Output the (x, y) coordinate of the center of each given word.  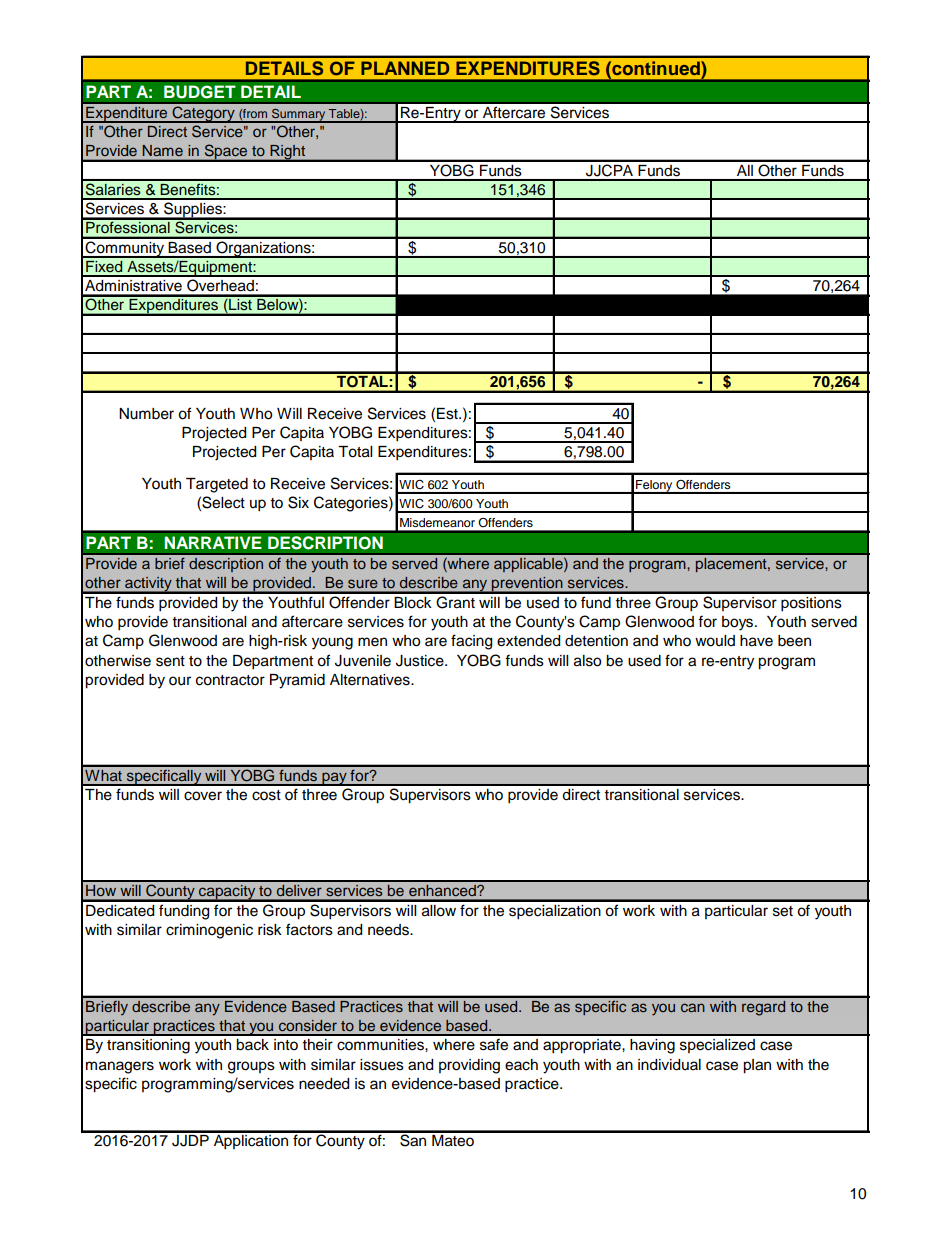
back (252, 1045)
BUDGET (200, 92)
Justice (421, 661)
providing (469, 1066)
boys (739, 623)
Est (448, 414)
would (715, 641)
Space (226, 153)
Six (298, 502)
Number (146, 414)
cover (203, 796)
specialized (717, 1046)
